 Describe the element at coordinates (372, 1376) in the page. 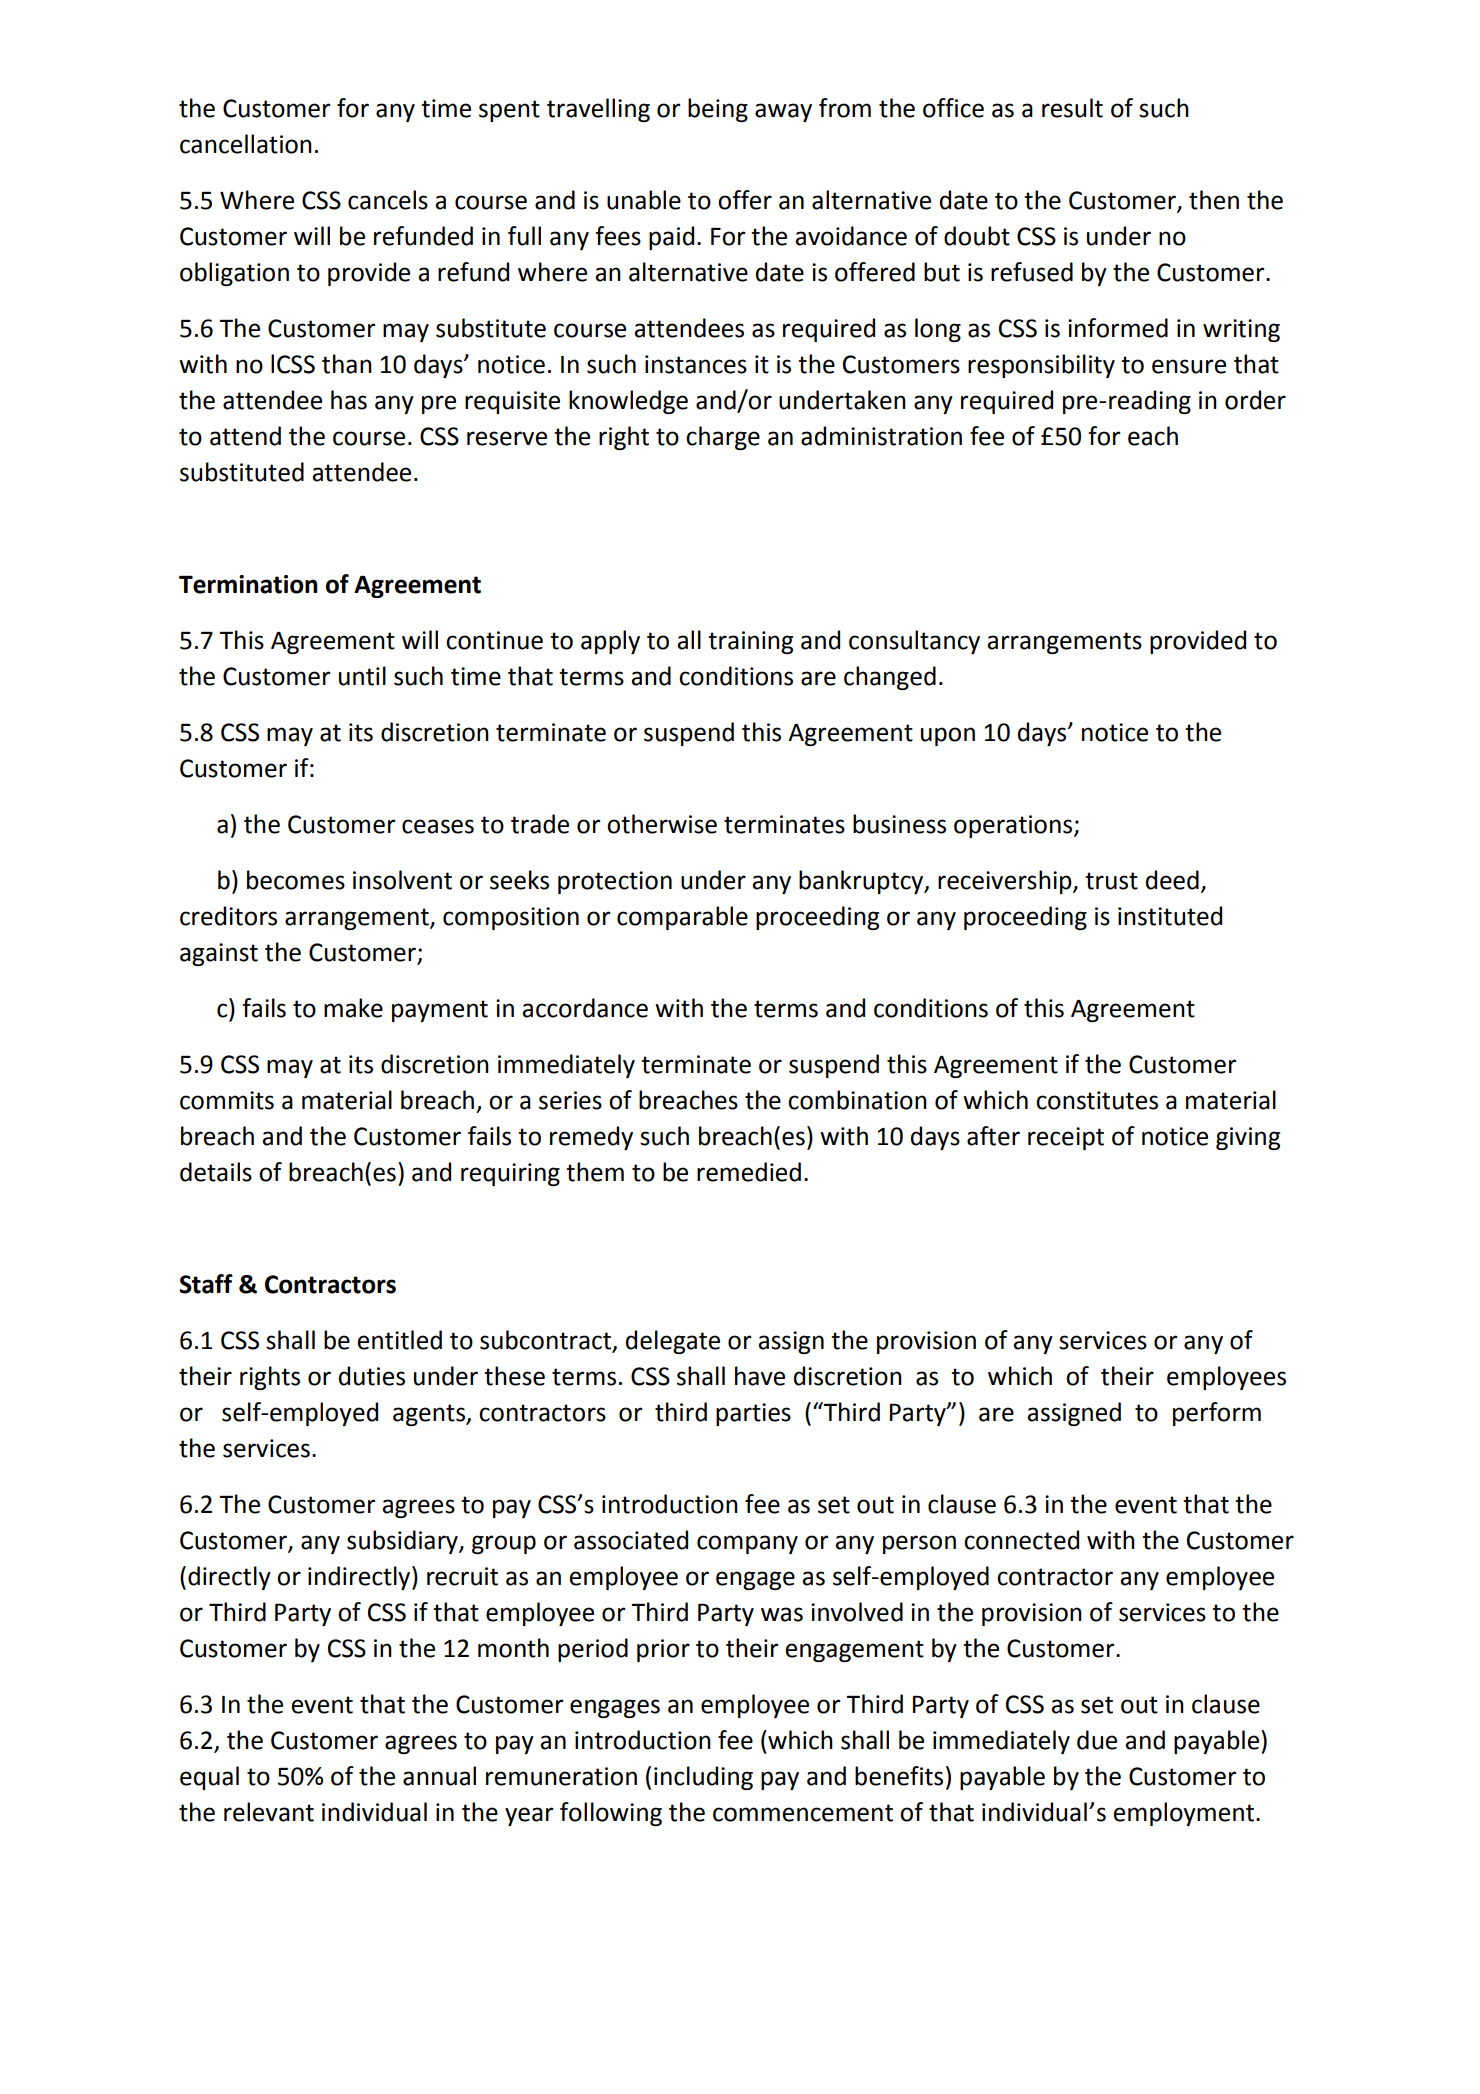

I see `duties` at that location.
